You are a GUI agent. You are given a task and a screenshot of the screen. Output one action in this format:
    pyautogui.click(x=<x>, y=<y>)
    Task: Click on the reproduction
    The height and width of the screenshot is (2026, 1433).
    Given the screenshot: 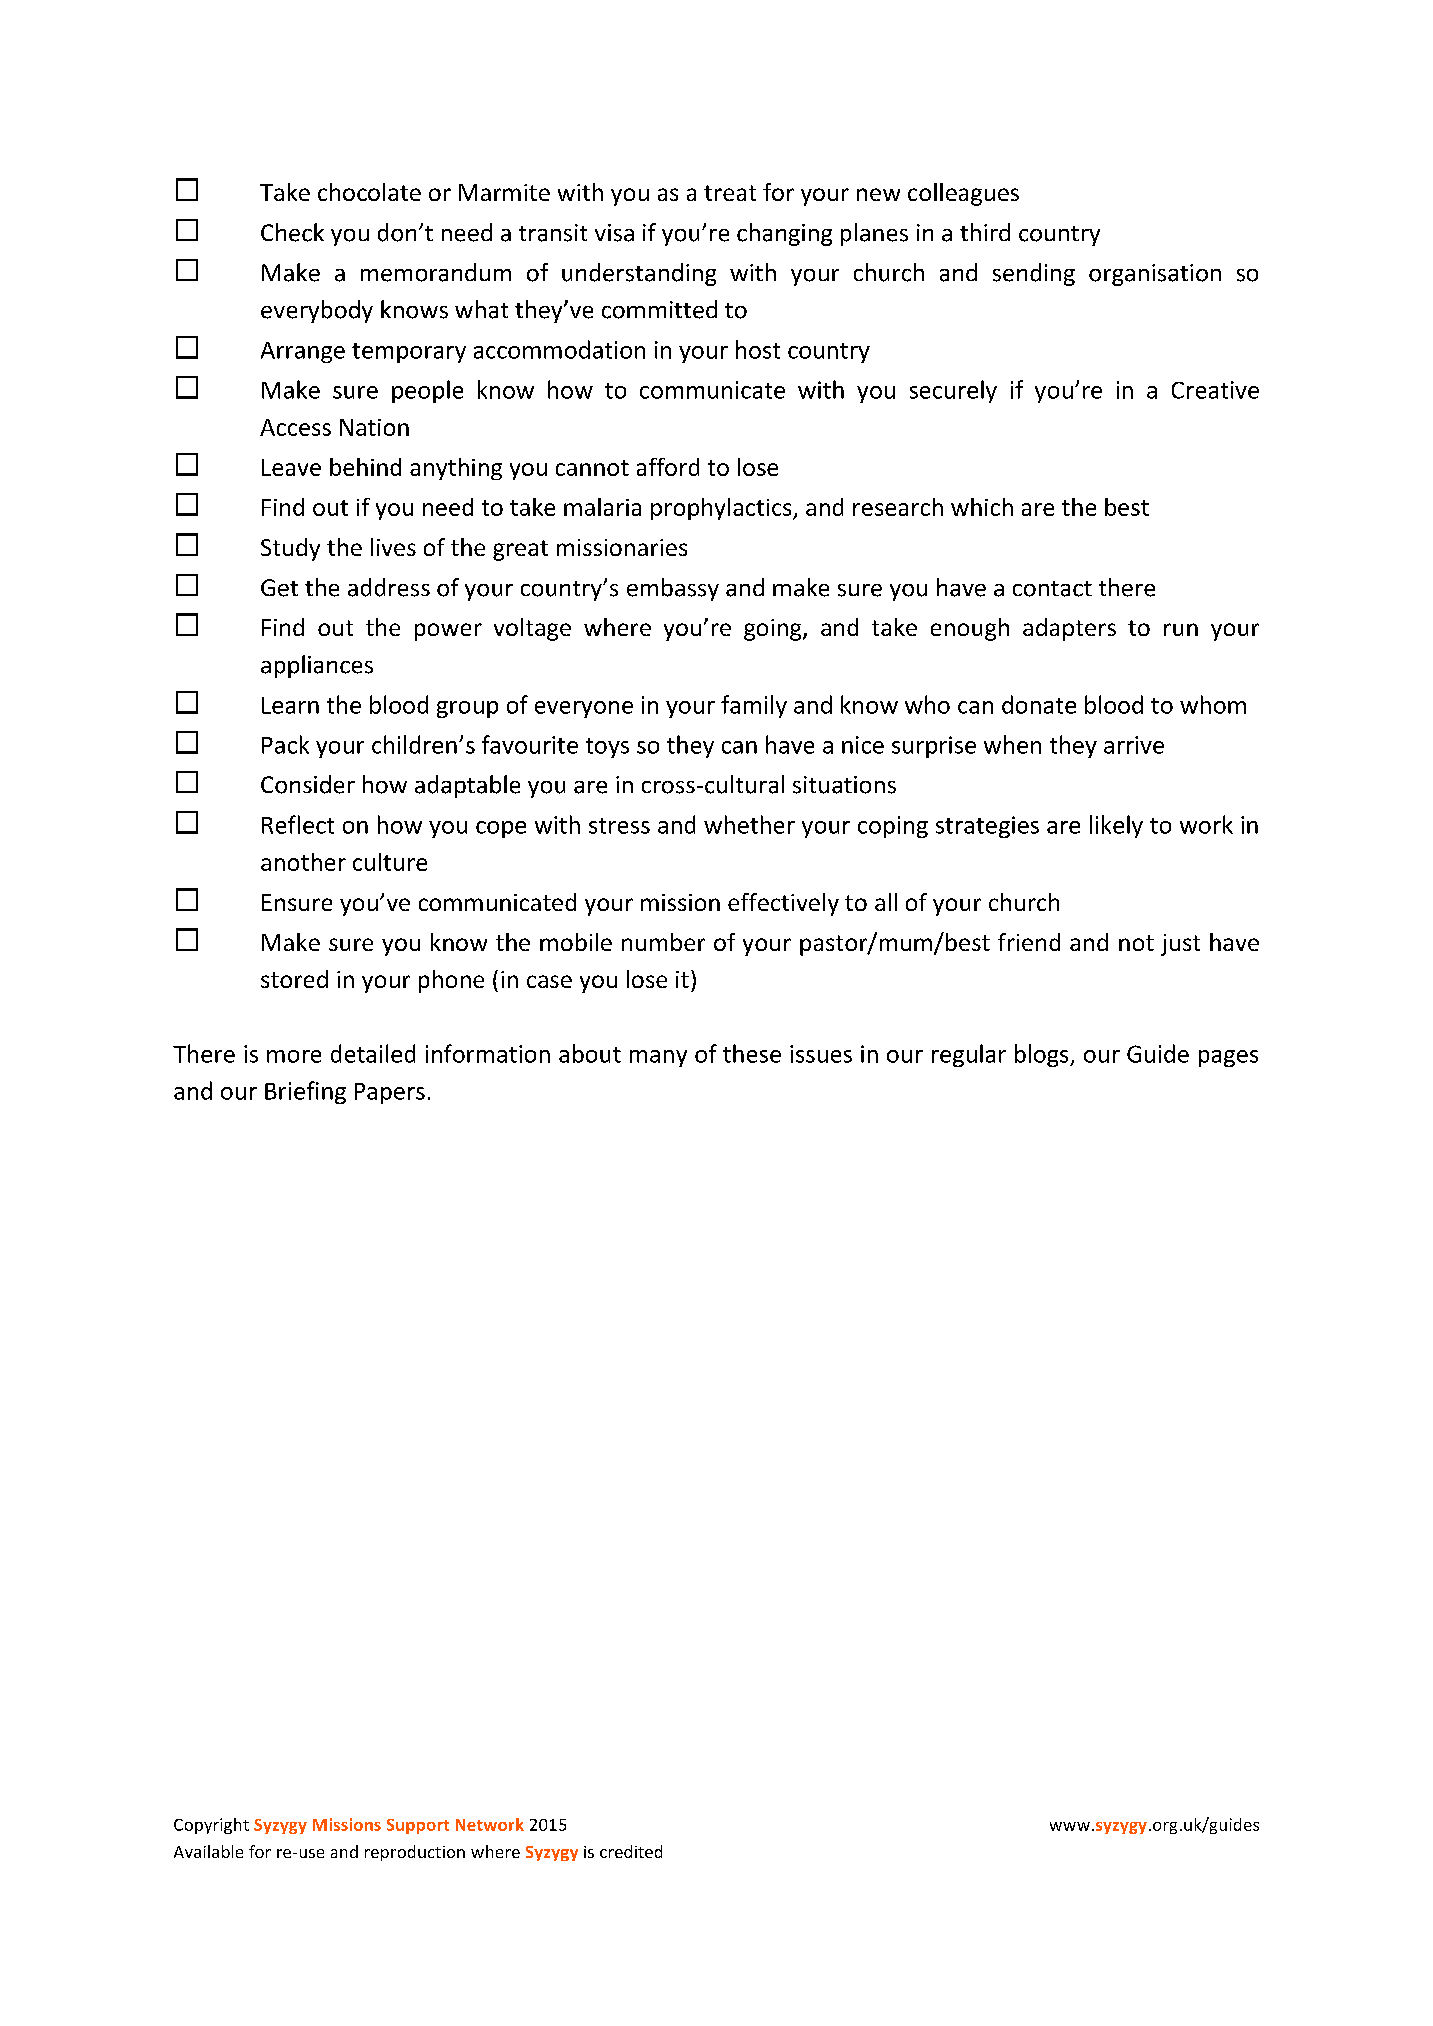 What is the action you would take?
    pyautogui.click(x=415, y=1853)
